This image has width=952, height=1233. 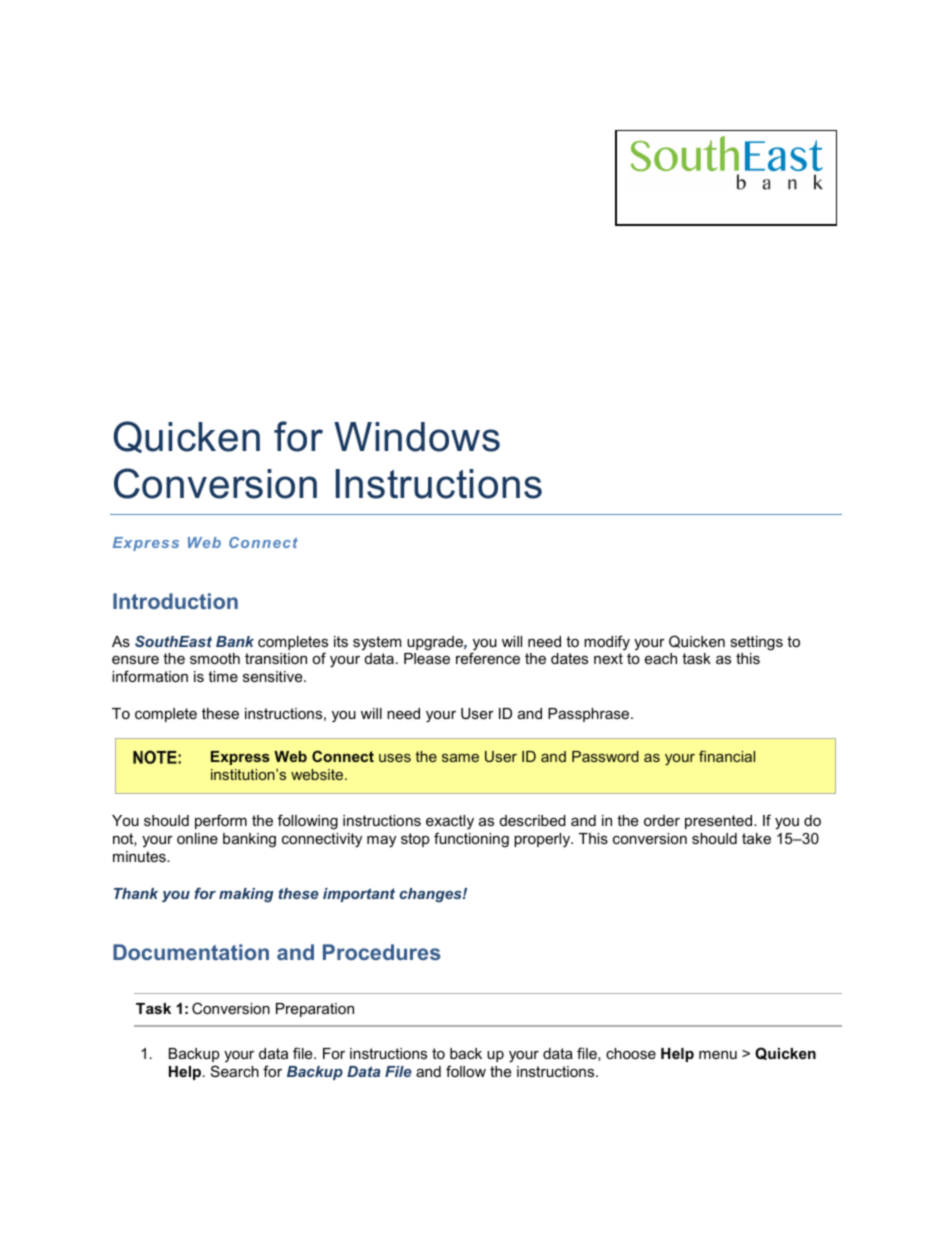 What do you see at coordinates (315, 1010) in the image?
I see `Preparation` at bounding box center [315, 1010].
